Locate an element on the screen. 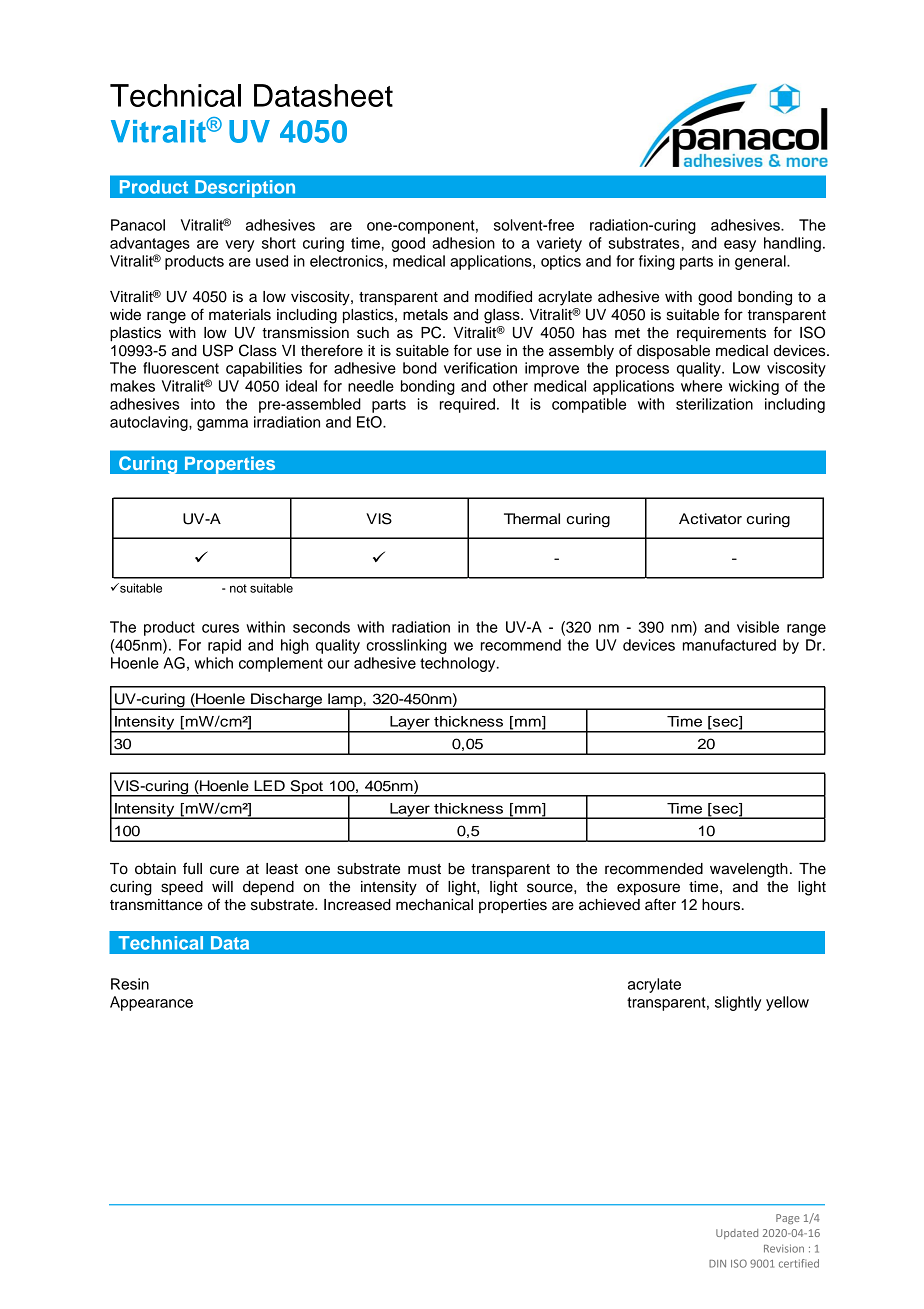 The height and width of the screenshot is (1309, 924). easy is located at coordinates (740, 246).
